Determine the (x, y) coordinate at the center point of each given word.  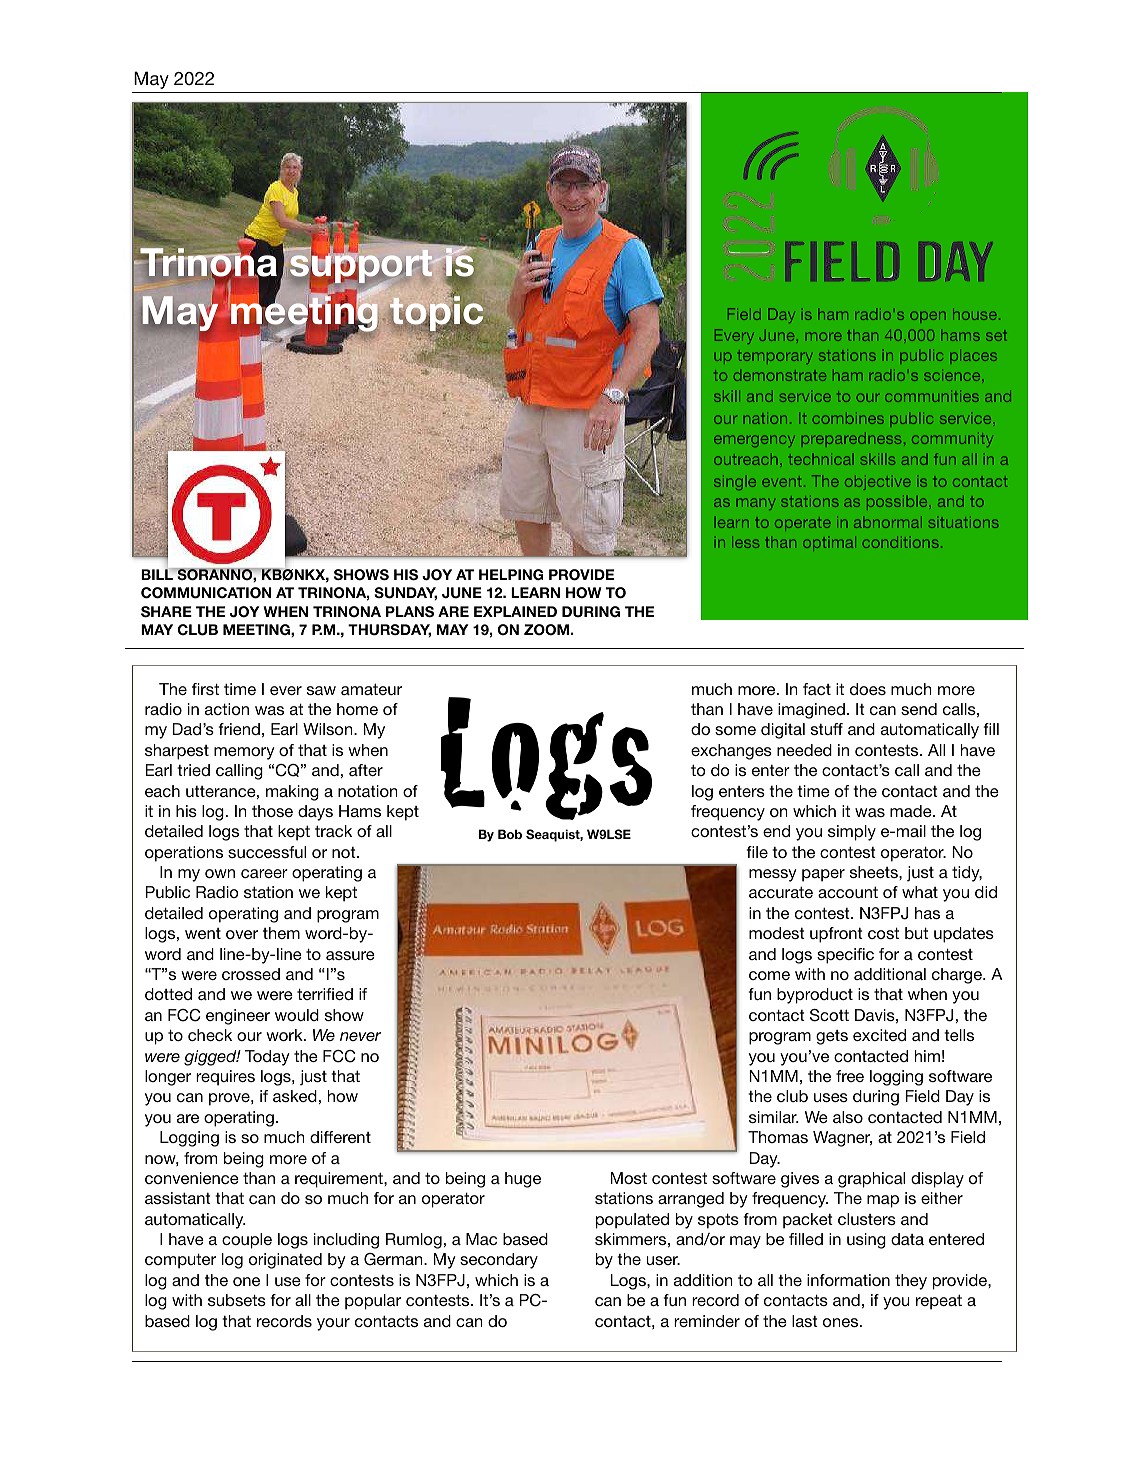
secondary (499, 1261)
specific (845, 956)
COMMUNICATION (206, 593)
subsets (237, 1300)
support (362, 267)
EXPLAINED (515, 611)
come (769, 975)
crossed (251, 974)
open (928, 317)
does (868, 689)
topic (438, 314)
